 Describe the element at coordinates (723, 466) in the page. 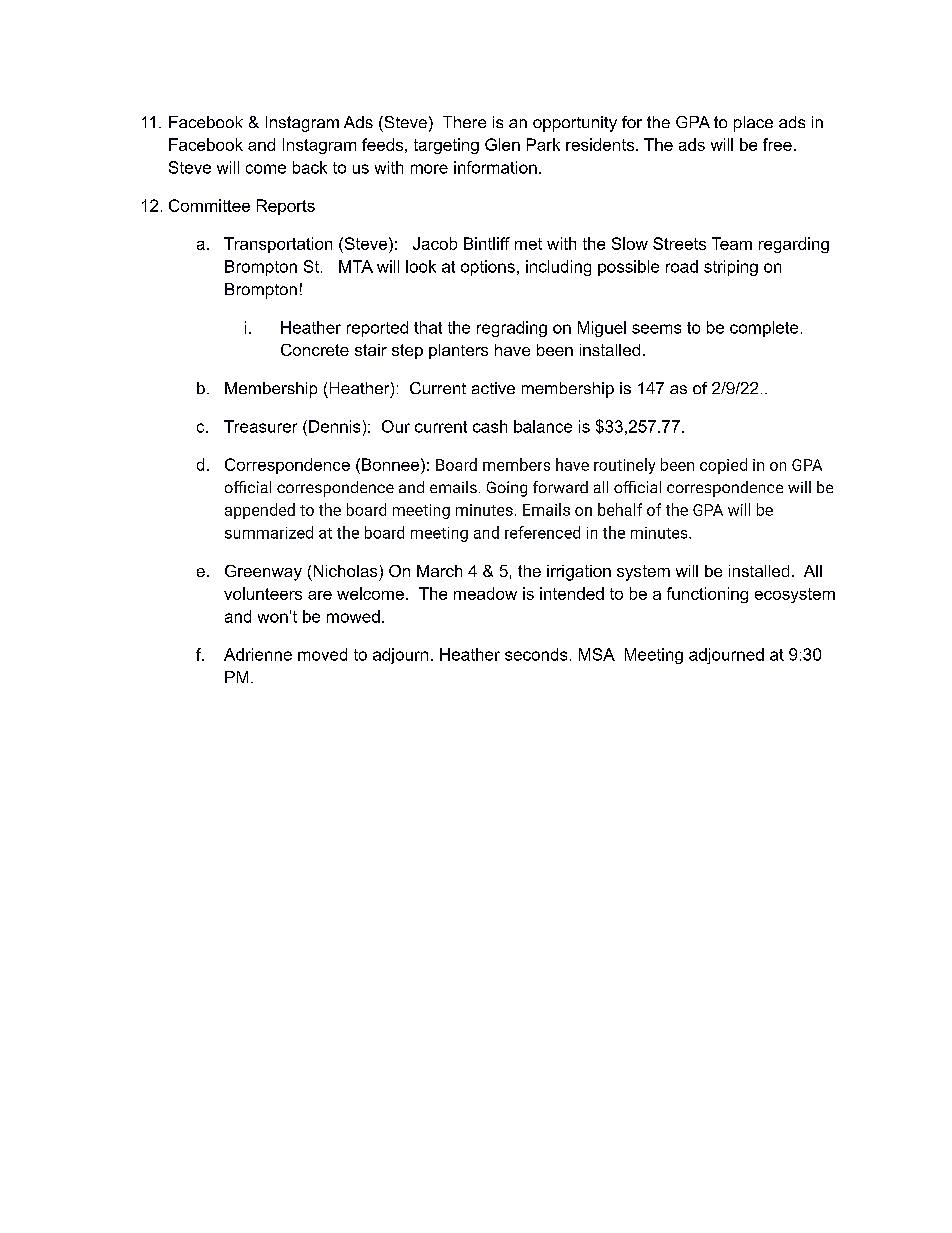

I see `copied` at that location.
